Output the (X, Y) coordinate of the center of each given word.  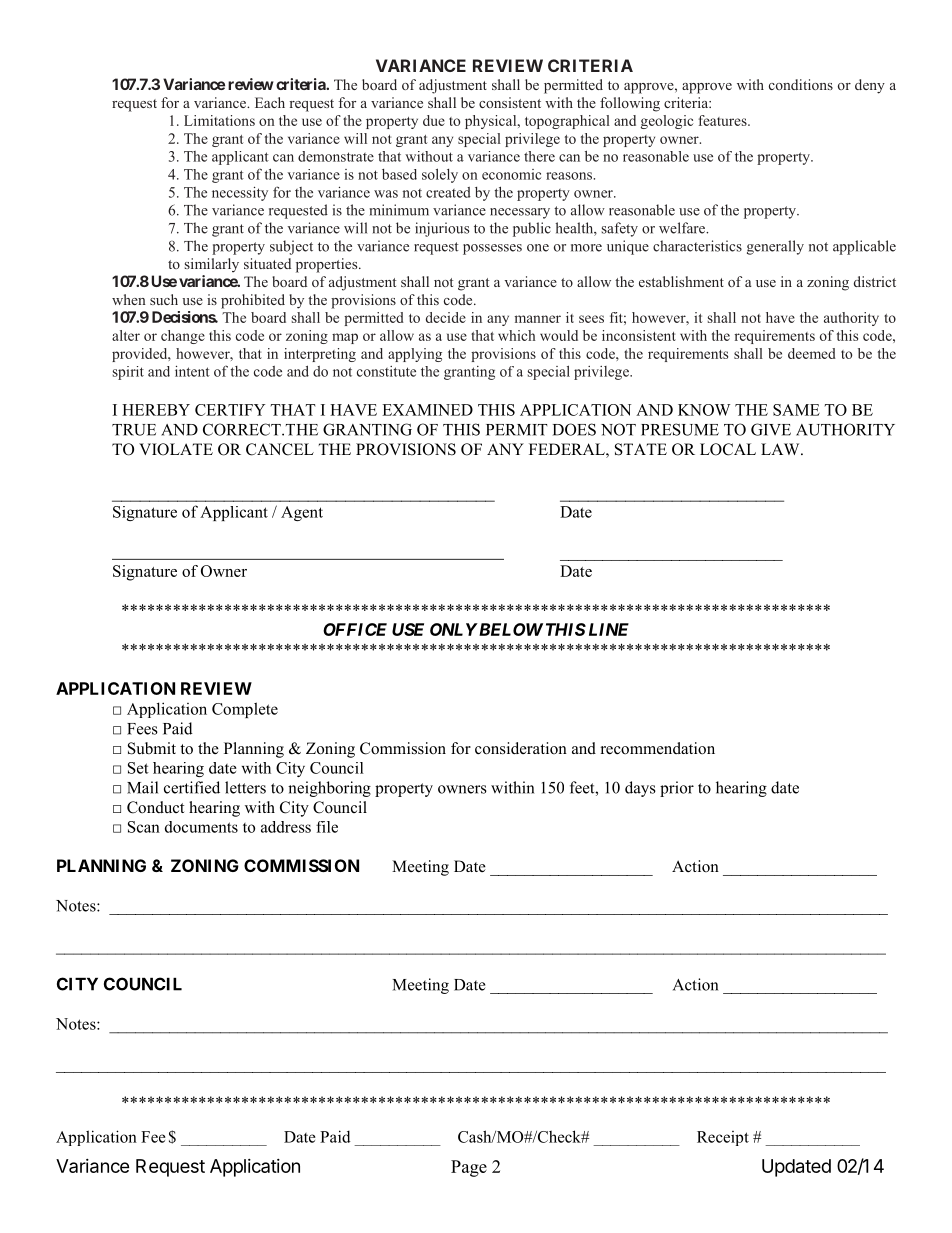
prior (677, 789)
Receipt (723, 1138)
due (434, 120)
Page (469, 1168)
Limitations (219, 120)
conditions (801, 84)
